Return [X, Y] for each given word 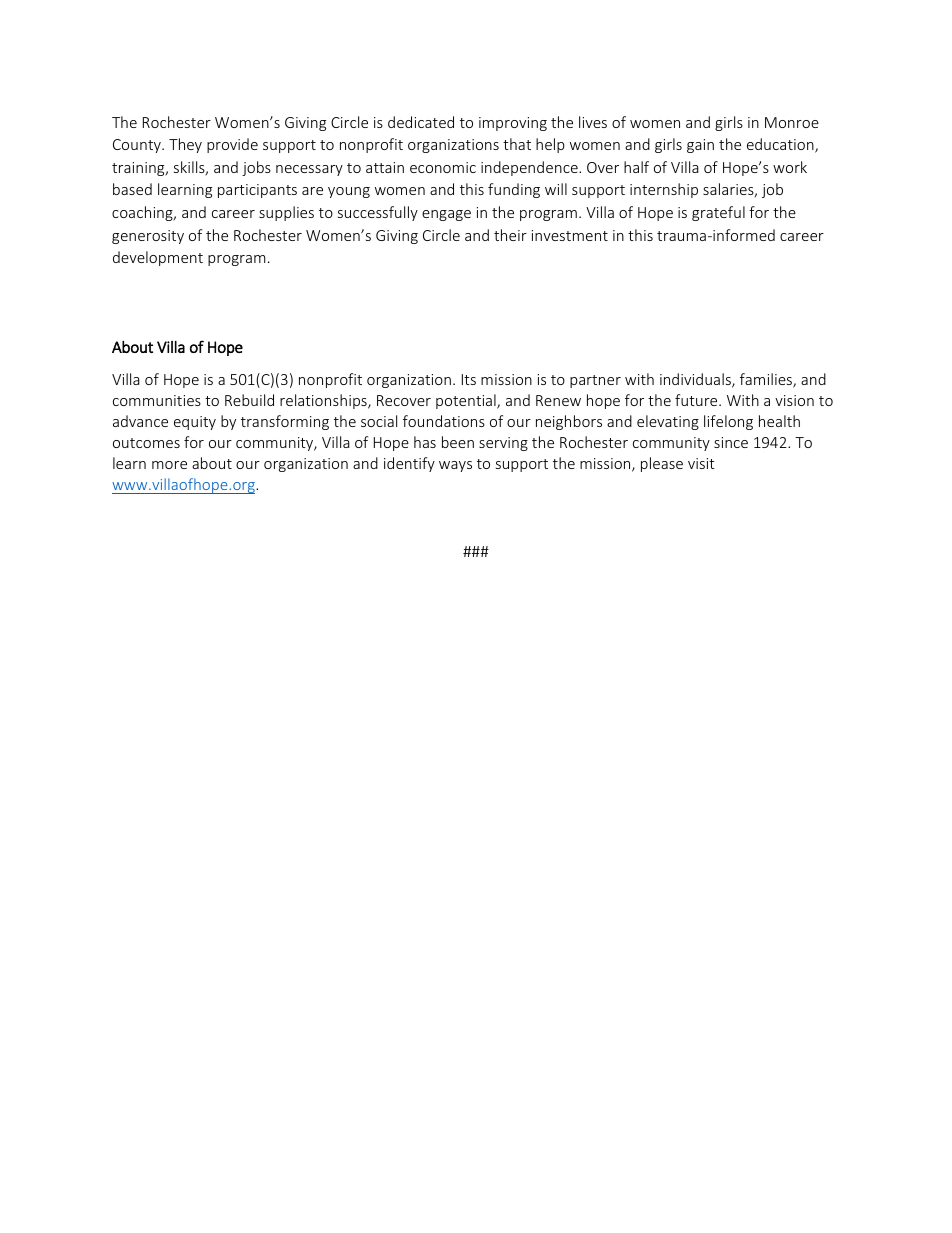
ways [455, 466]
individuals [696, 380]
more [169, 465]
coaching [143, 213]
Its [469, 379]
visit [701, 463]
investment [570, 235]
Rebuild [249, 400]
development [158, 258]
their [510, 235]
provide [232, 145]
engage [446, 215]
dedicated [421, 122]
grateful [718, 213]
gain [700, 146]
